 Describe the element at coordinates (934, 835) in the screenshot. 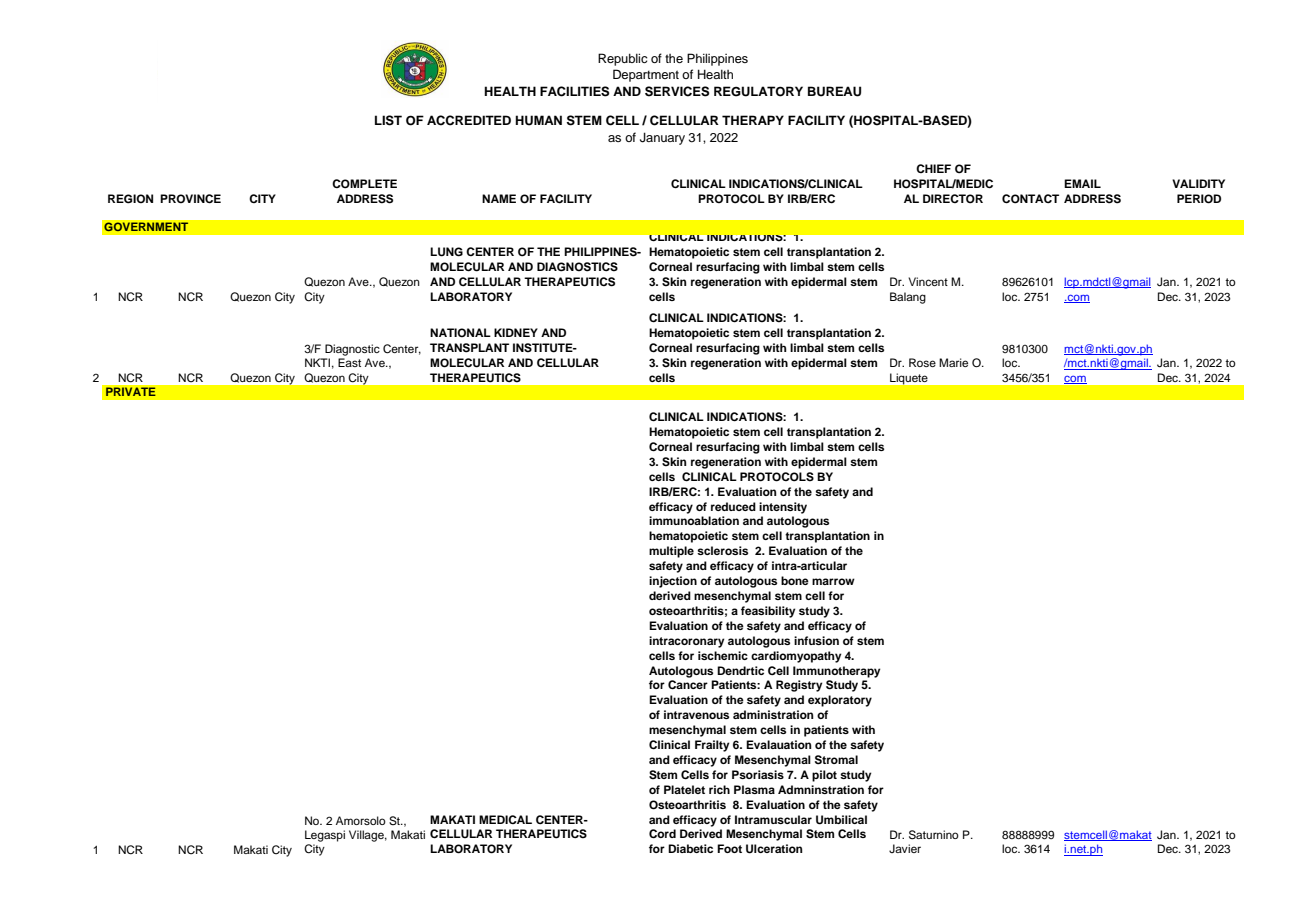

I see `Saturnino` at that location.
